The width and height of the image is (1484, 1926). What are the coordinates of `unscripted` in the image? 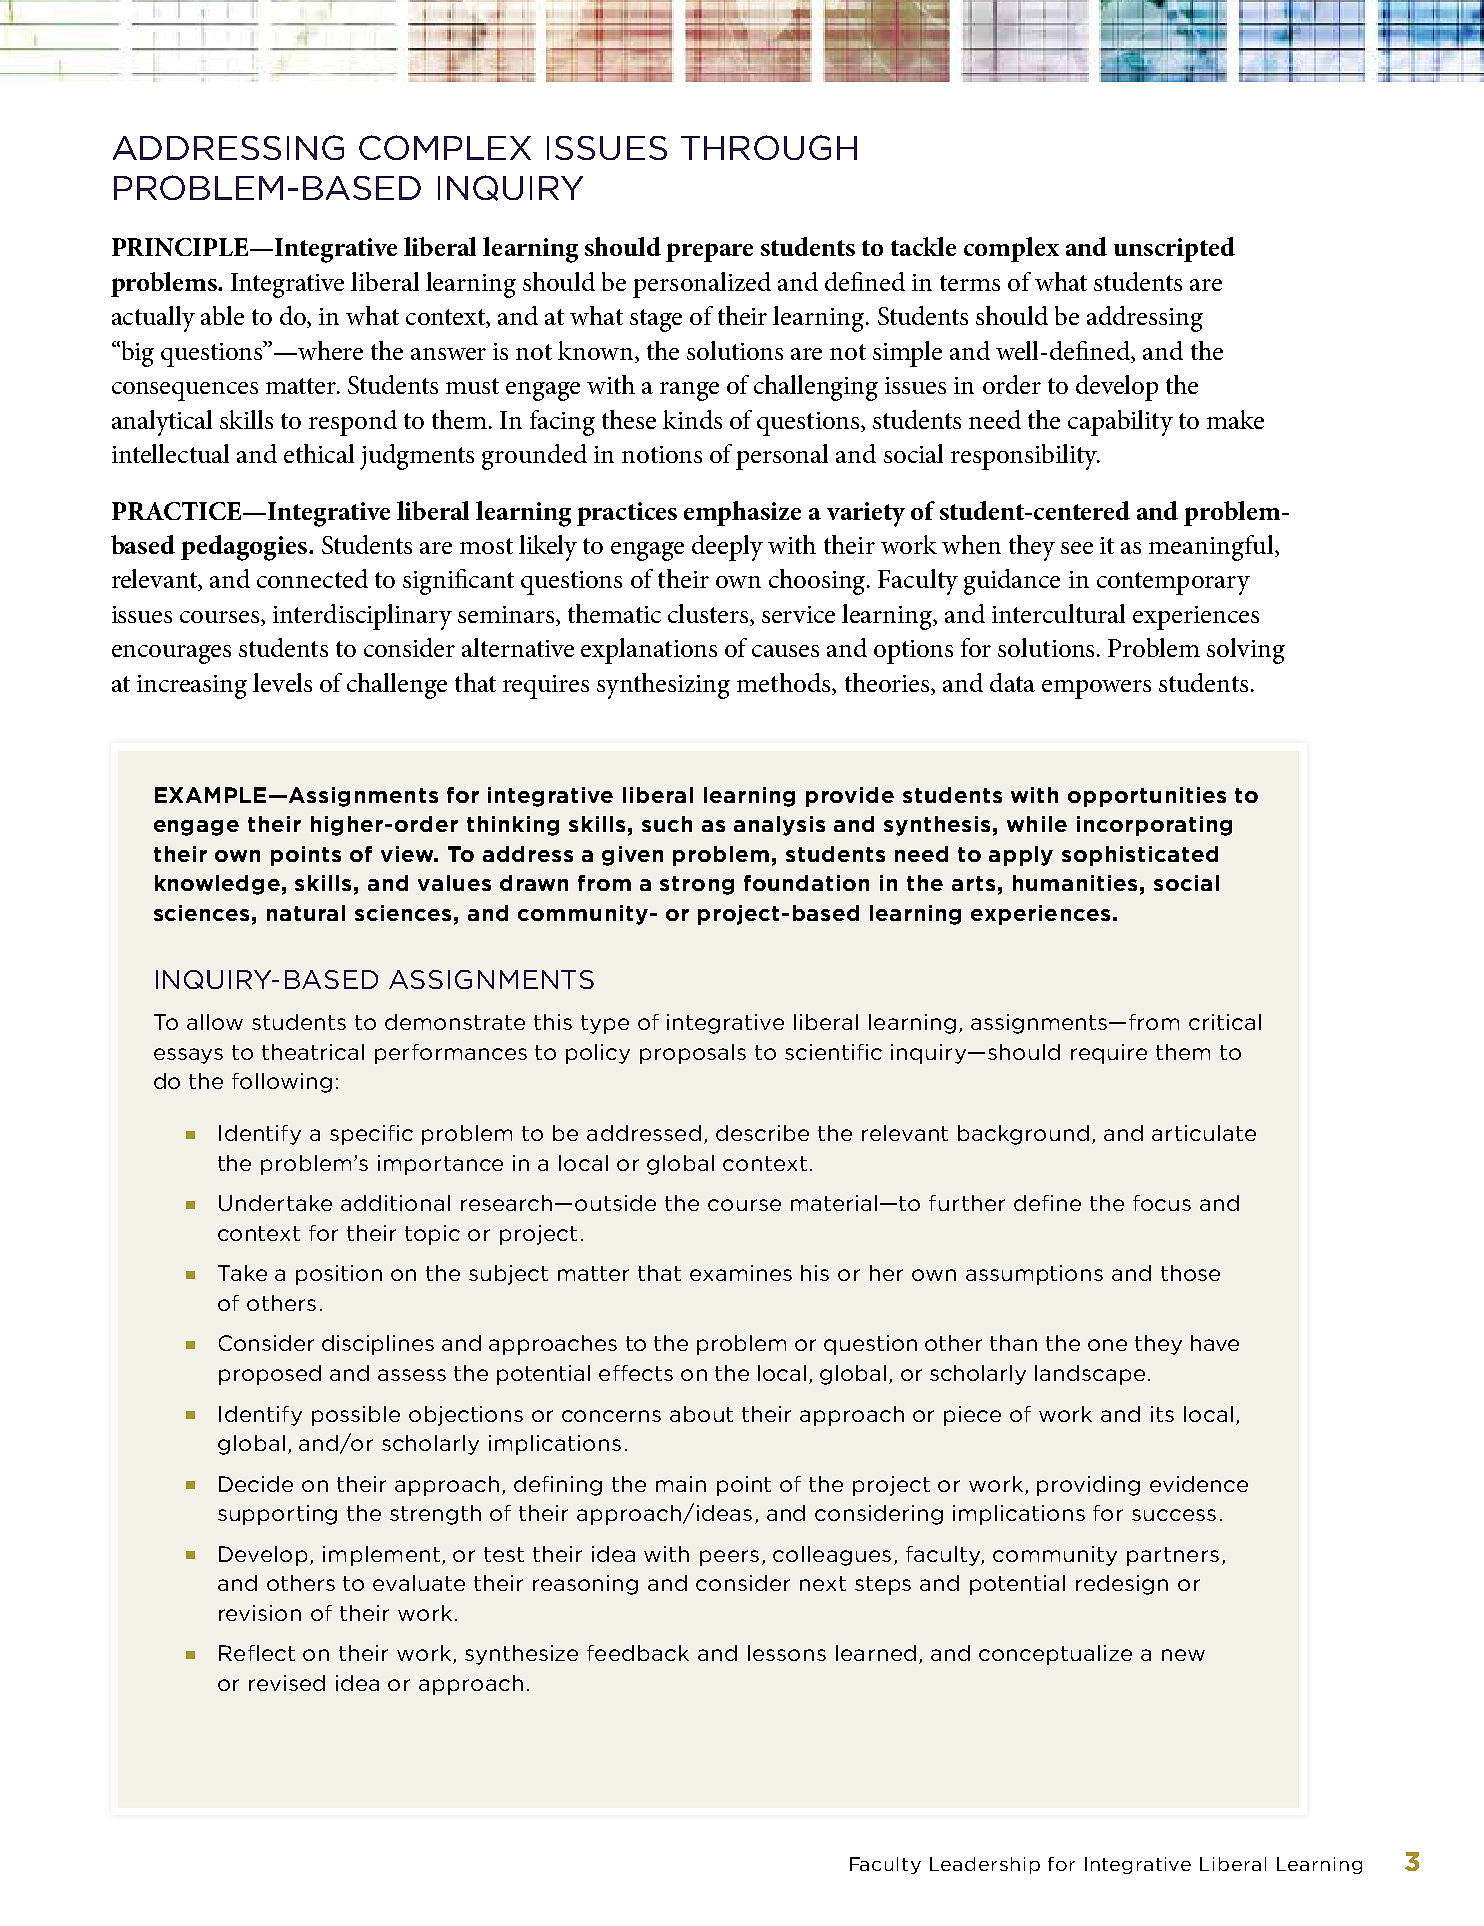 It's located at (1174, 249).
